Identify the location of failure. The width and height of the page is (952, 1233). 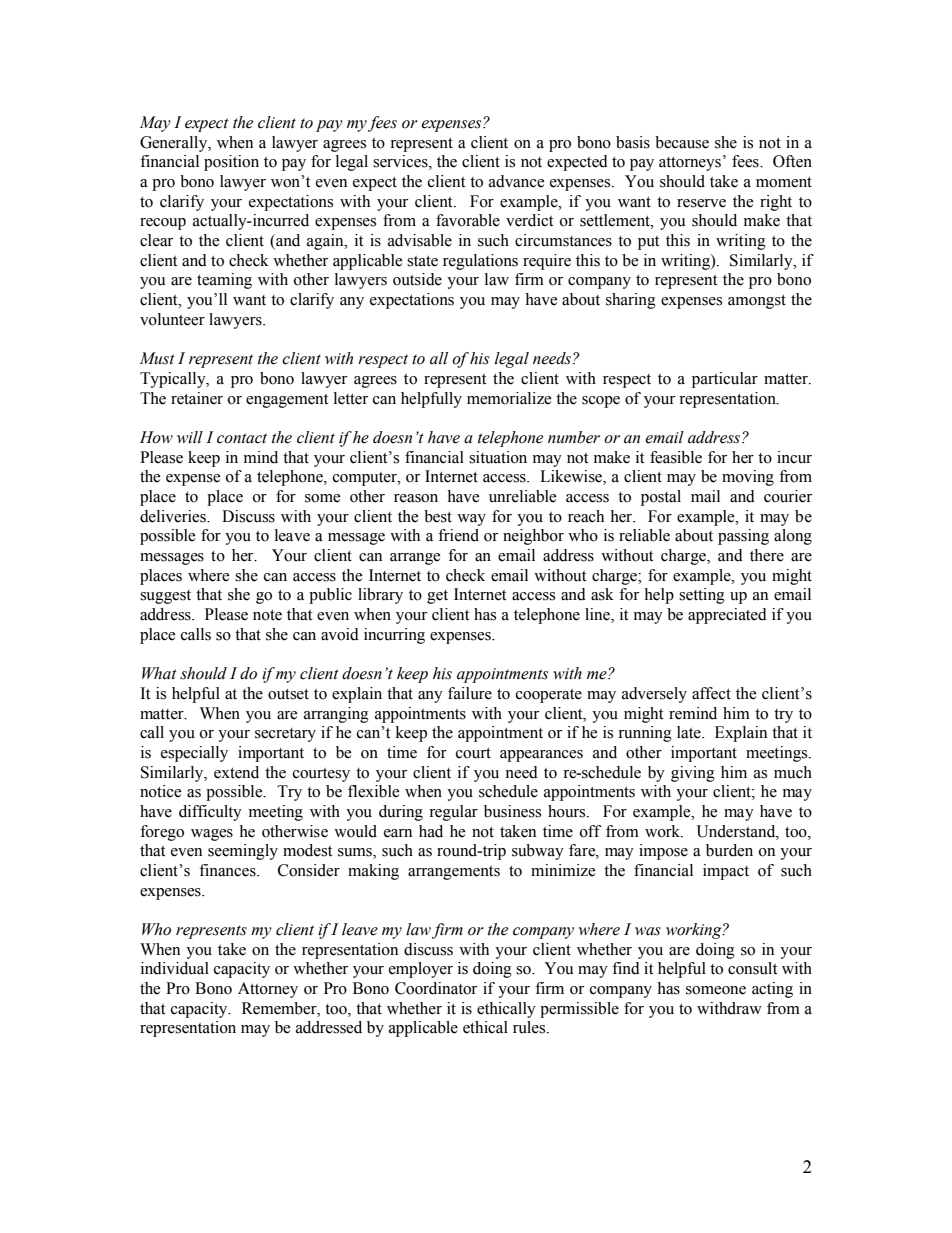
(470, 693).
